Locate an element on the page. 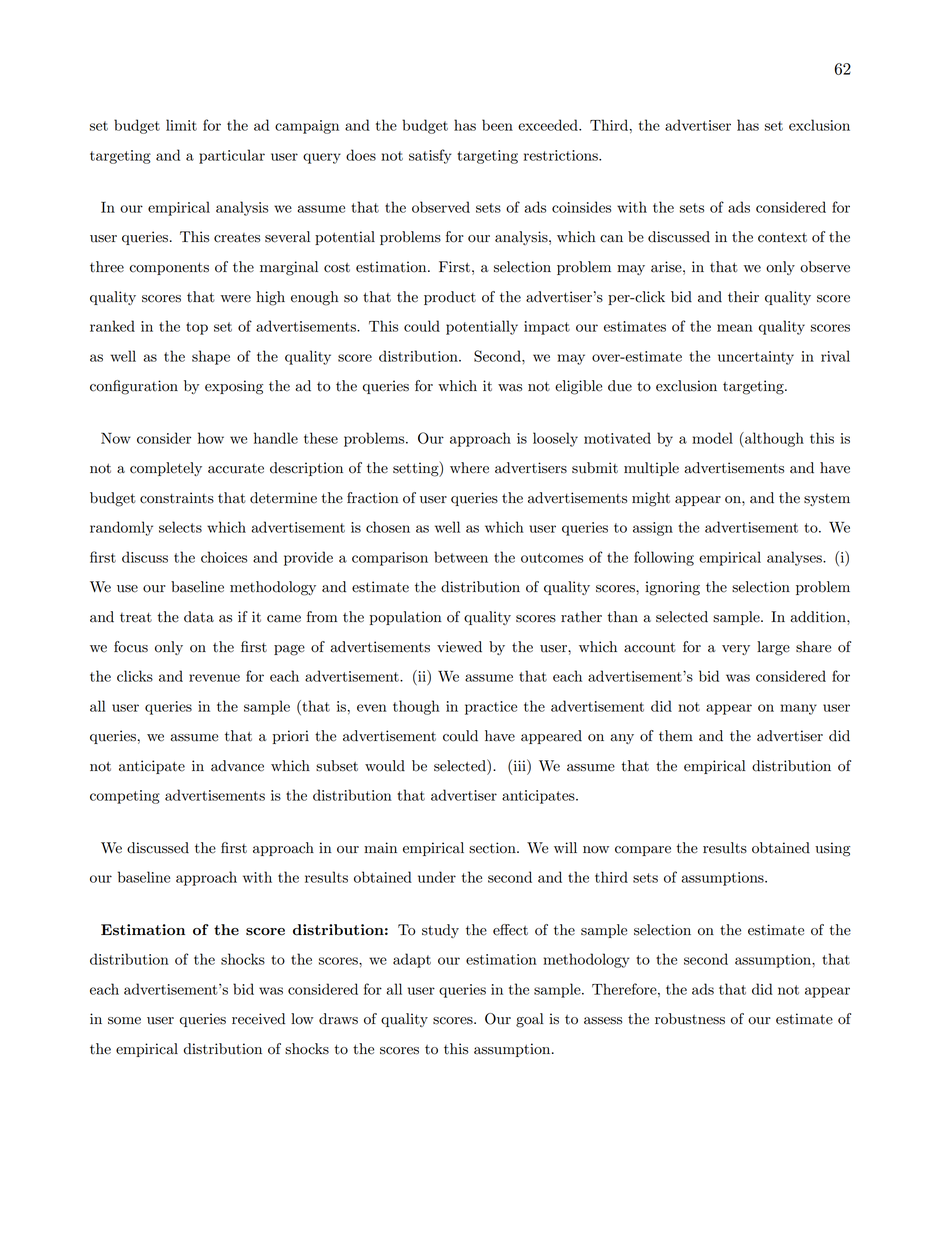  satisfy is located at coordinates (430, 156).
